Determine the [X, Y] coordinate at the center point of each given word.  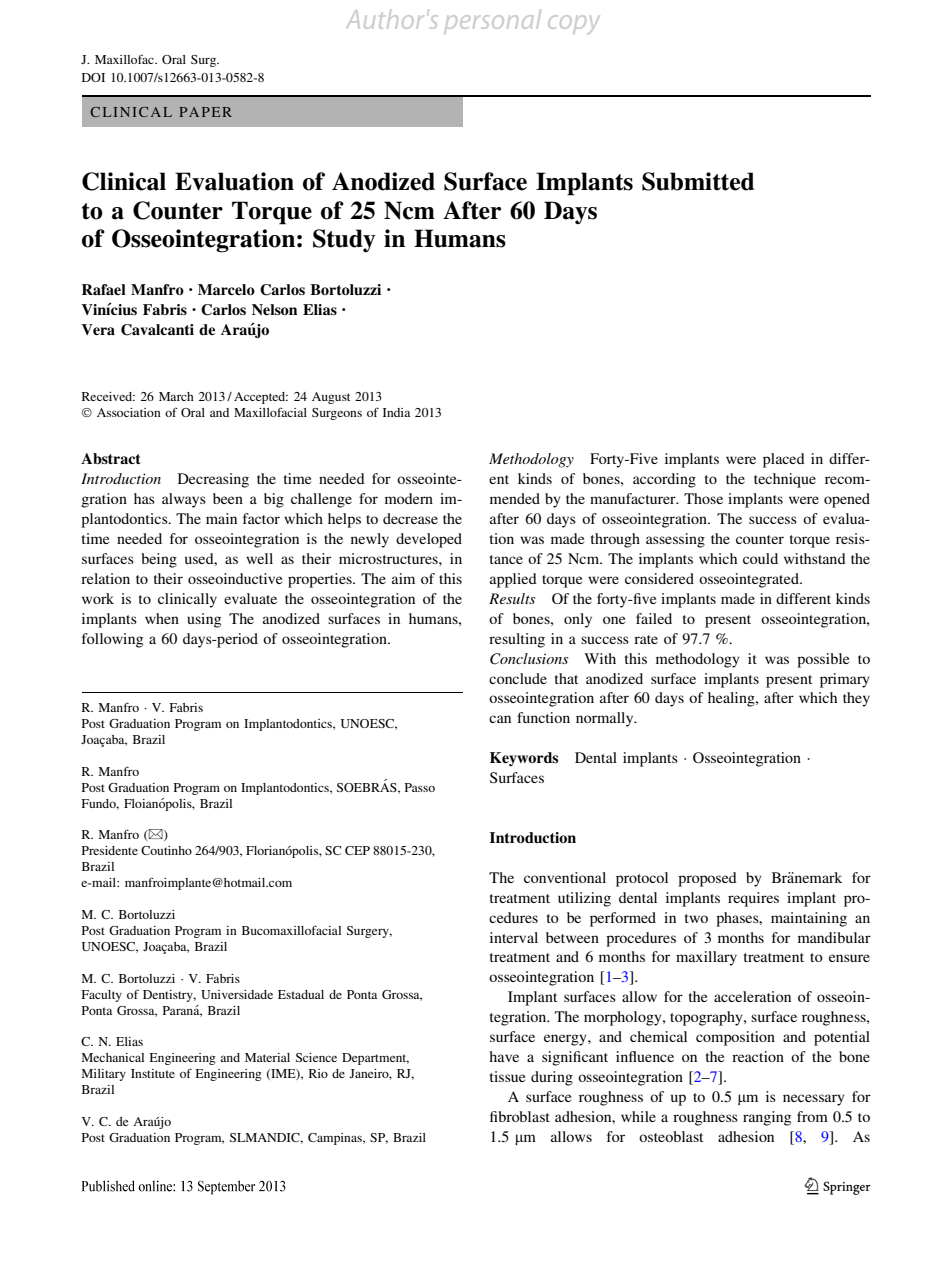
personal [493, 20]
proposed [707, 879]
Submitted [698, 181]
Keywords [524, 759]
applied [513, 580]
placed [784, 460]
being [159, 560]
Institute [153, 1073]
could [760, 558]
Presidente [110, 850]
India [396, 412]
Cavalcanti [157, 330]
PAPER [205, 112]
